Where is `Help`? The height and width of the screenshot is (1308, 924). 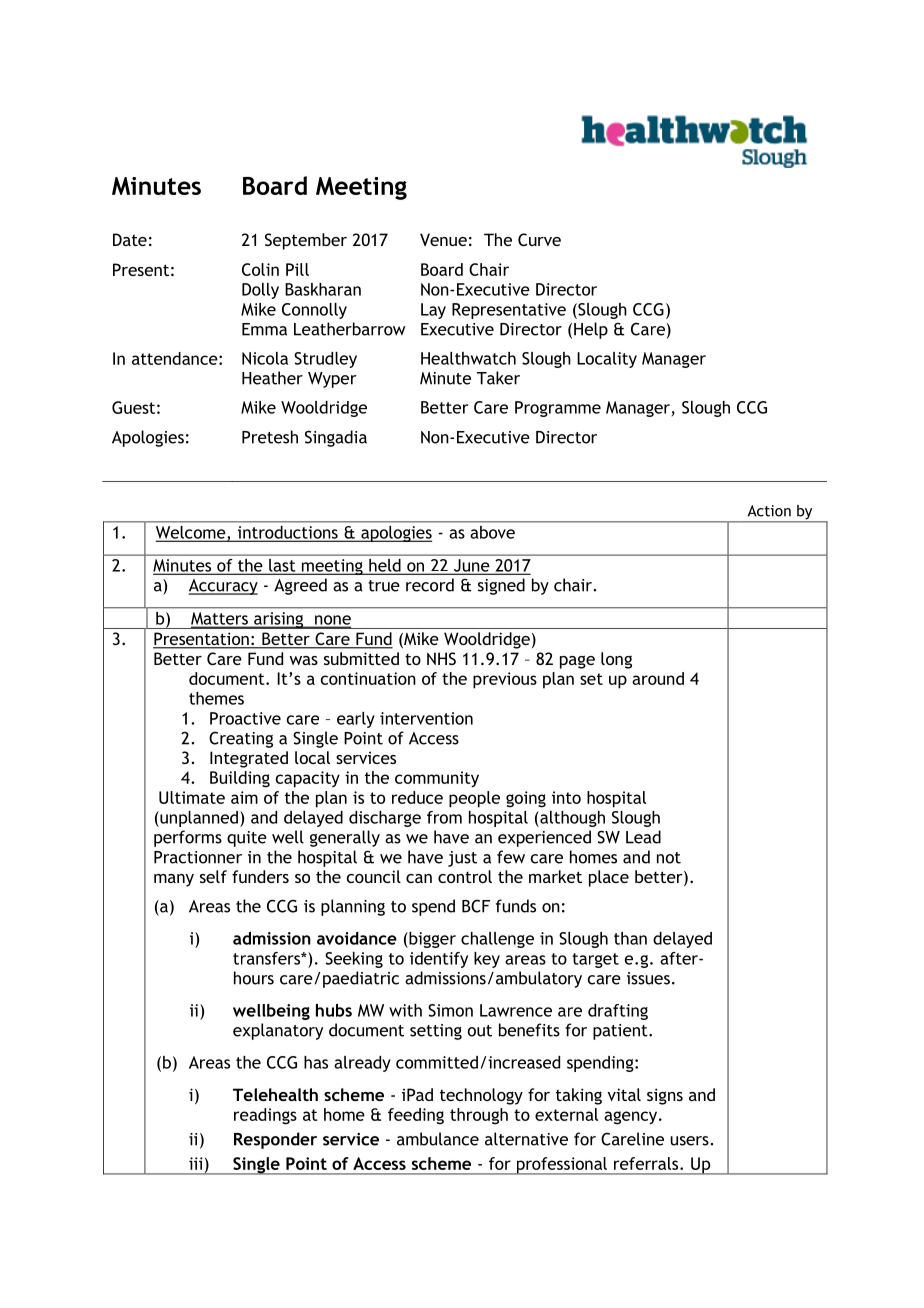 Help is located at coordinates (591, 330).
